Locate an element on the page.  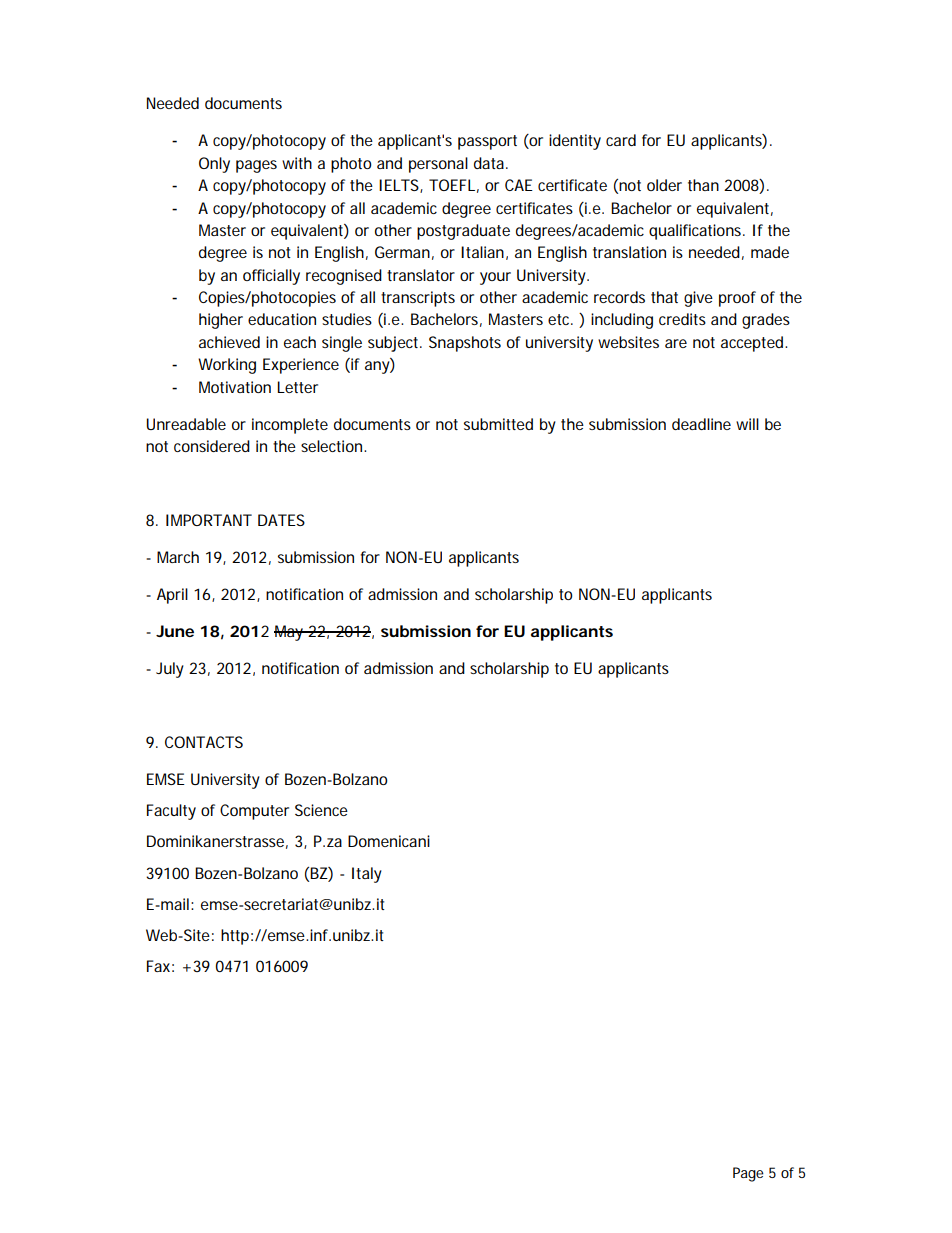
achieved is located at coordinates (229, 342).
